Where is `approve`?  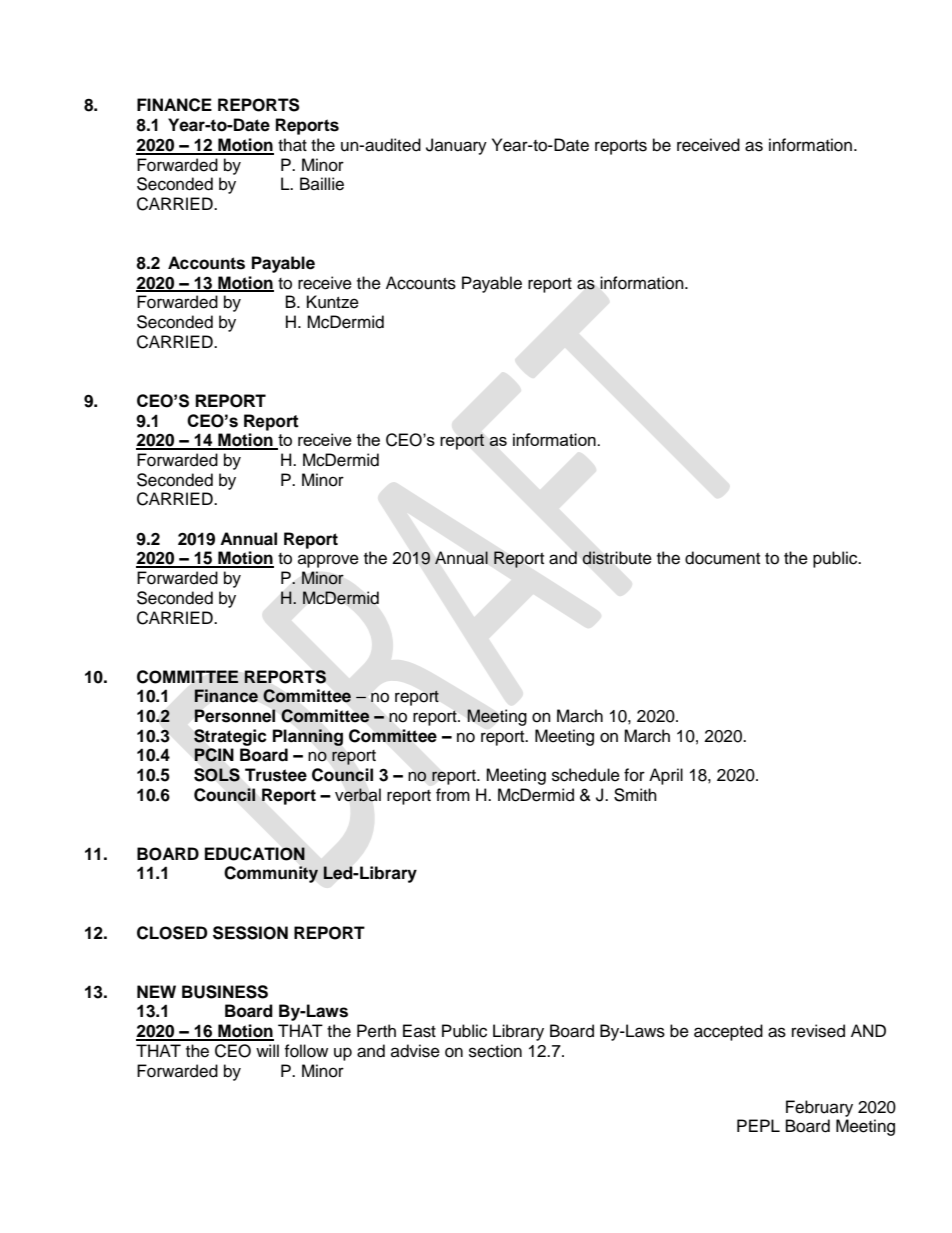
approve is located at coordinates (328, 561).
